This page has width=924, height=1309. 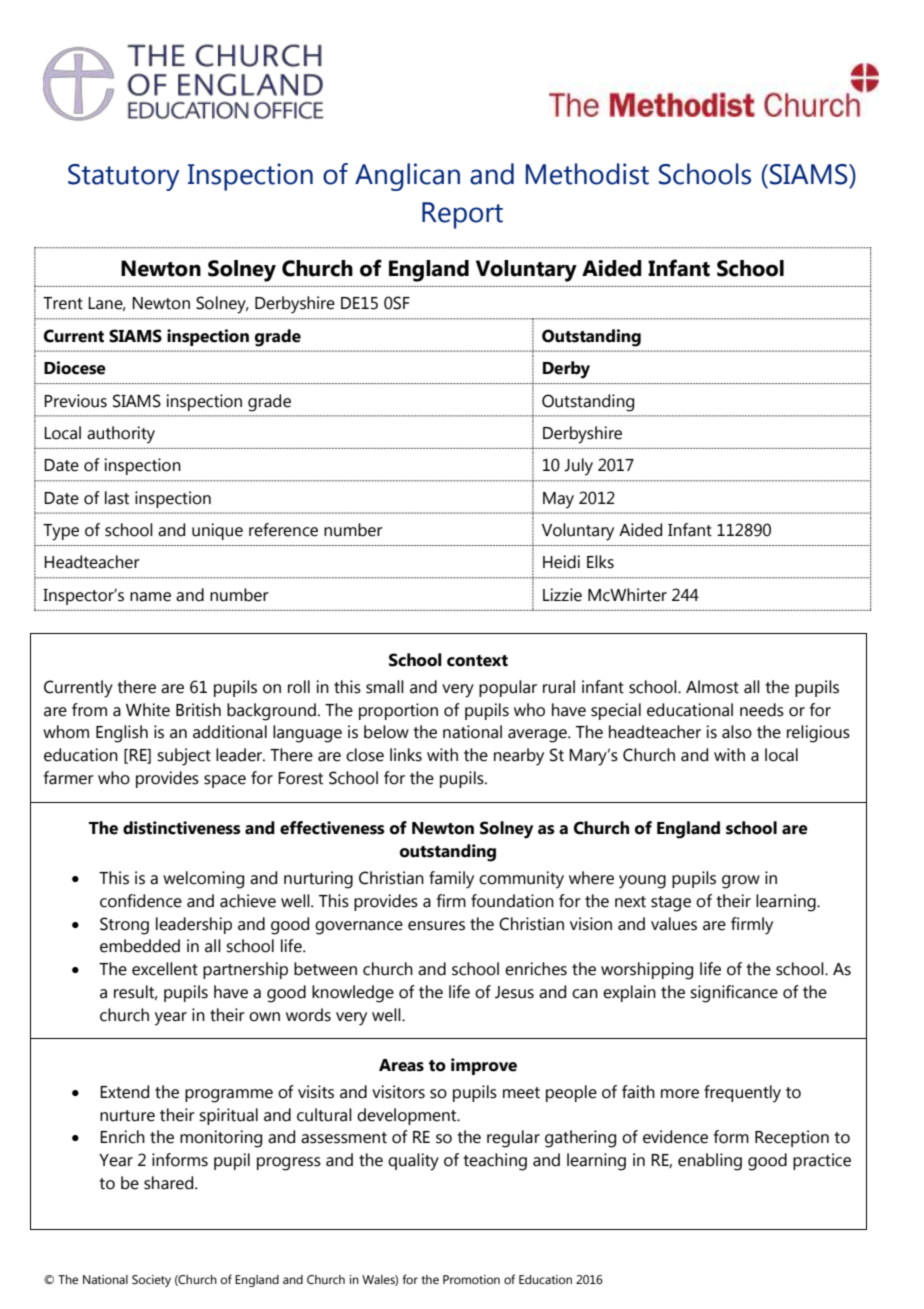 I want to click on Society, so click(x=151, y=1281).
